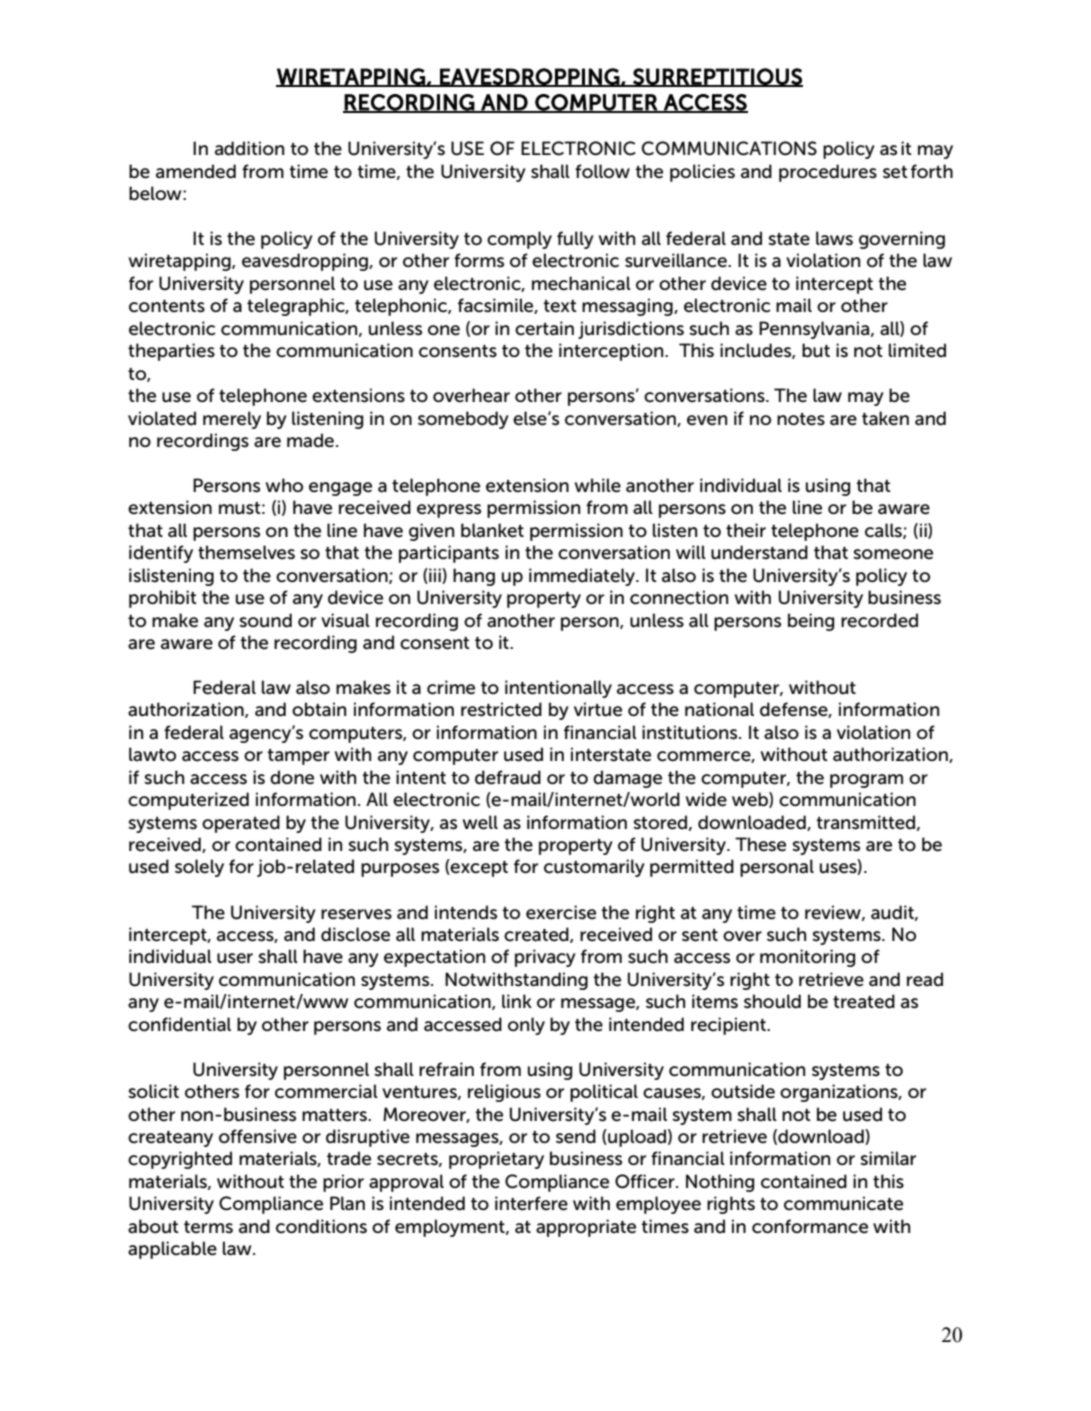 This image has height=1411, width=1091. Describe the element at coordinates (801, 419) in the image. I see `notes` at that location.
